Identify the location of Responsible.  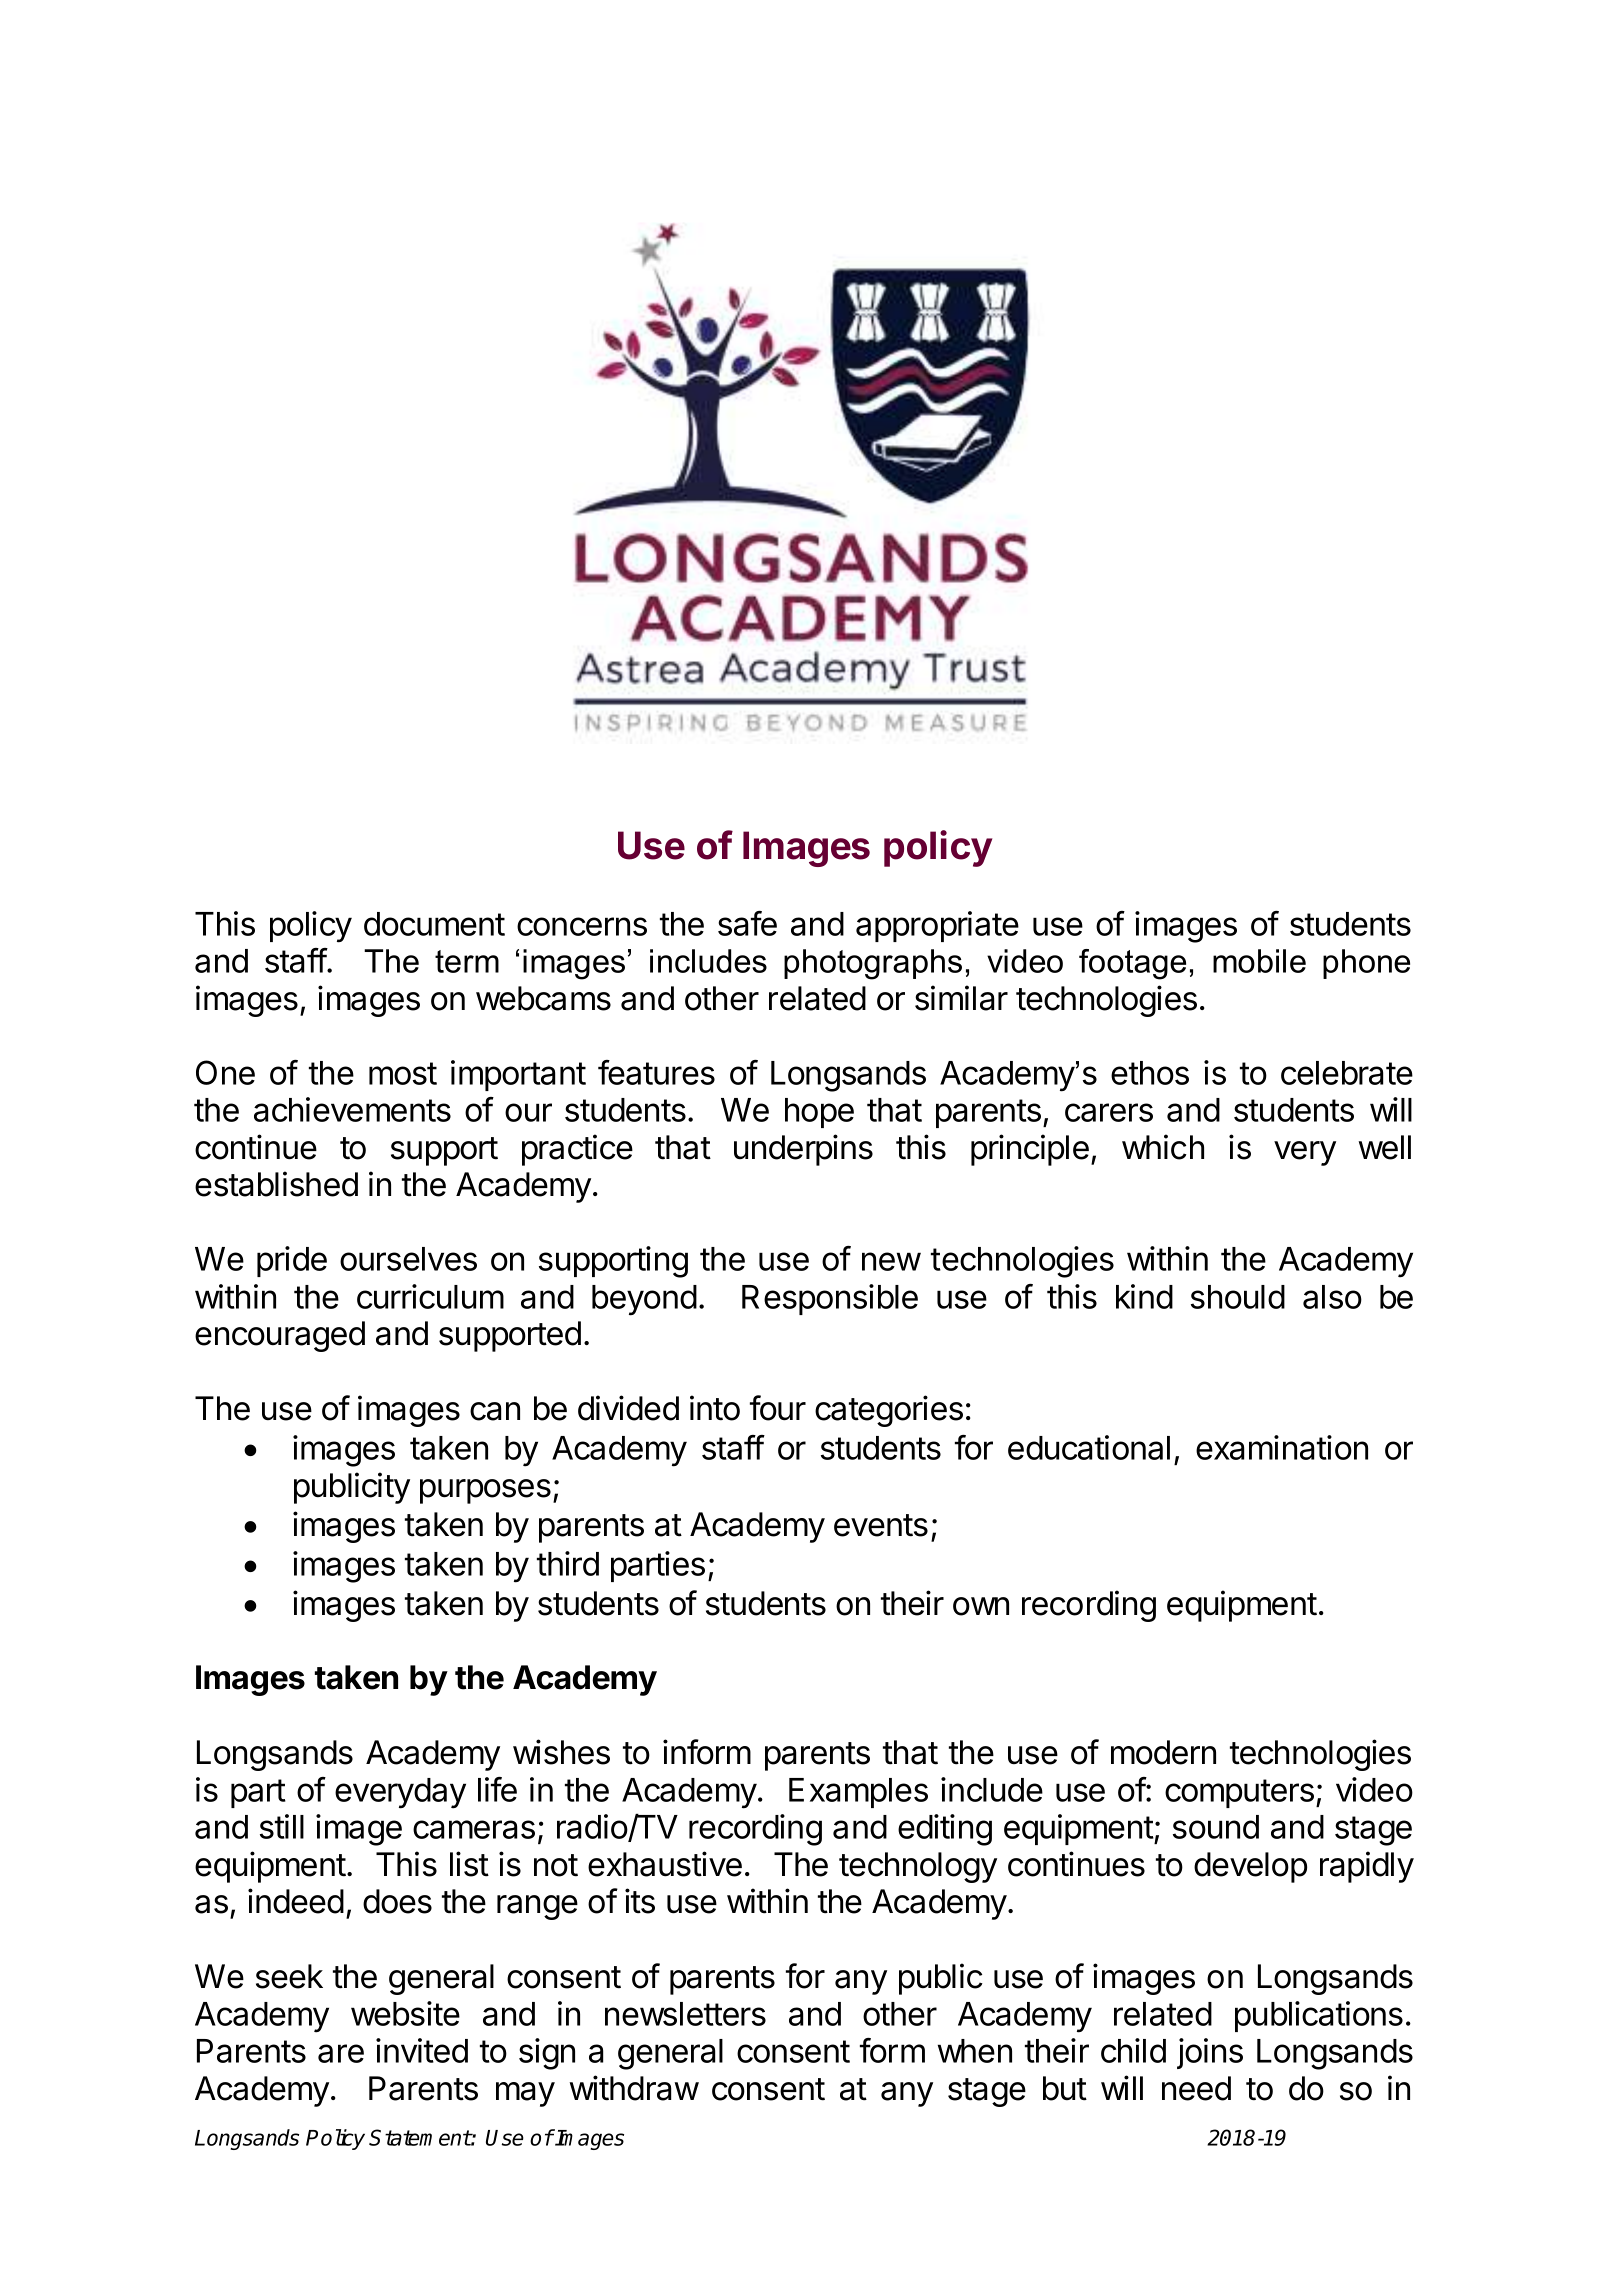
(830, 1299).
